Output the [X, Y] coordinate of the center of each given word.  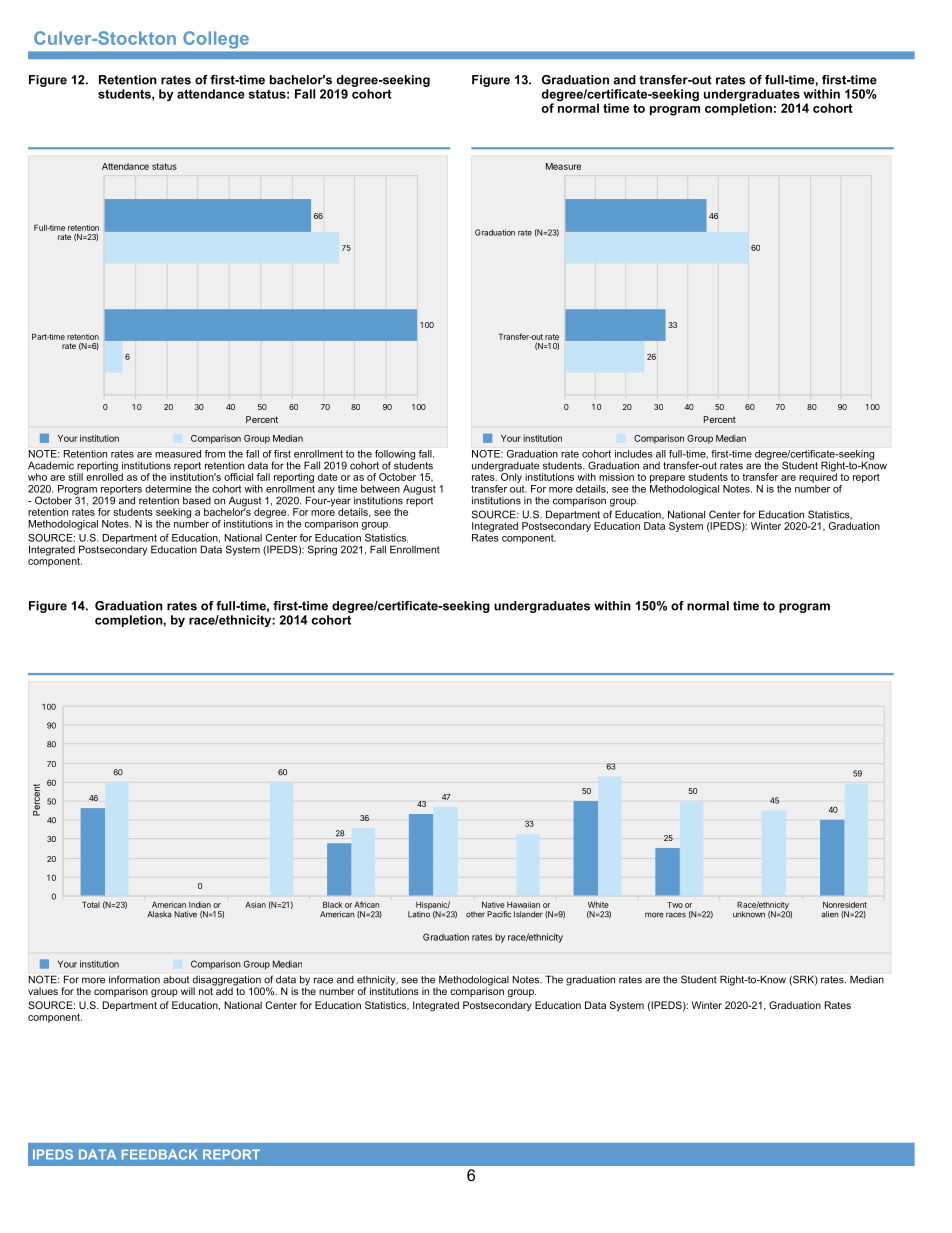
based [197, 500]
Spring [322, 550]
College [216, 39]
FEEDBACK [159, 1154]
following [395, 456]
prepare [667, 479]
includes [633, 454]
